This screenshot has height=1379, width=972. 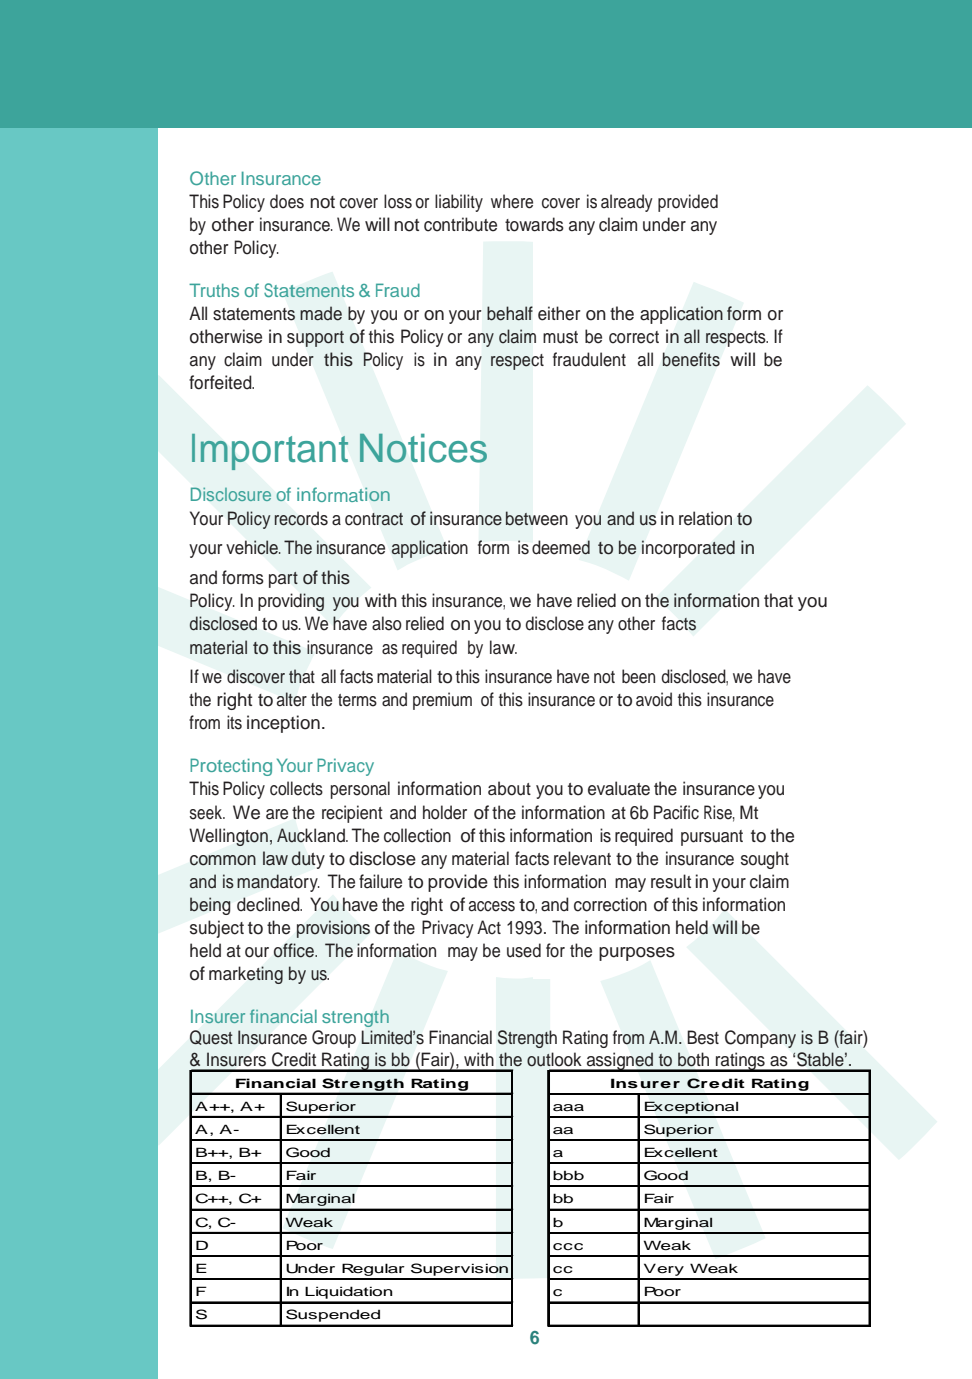 What do you see at coordinates (292, 699) in the screenshot?
I see `alter` at bounding box center [292, 699].
